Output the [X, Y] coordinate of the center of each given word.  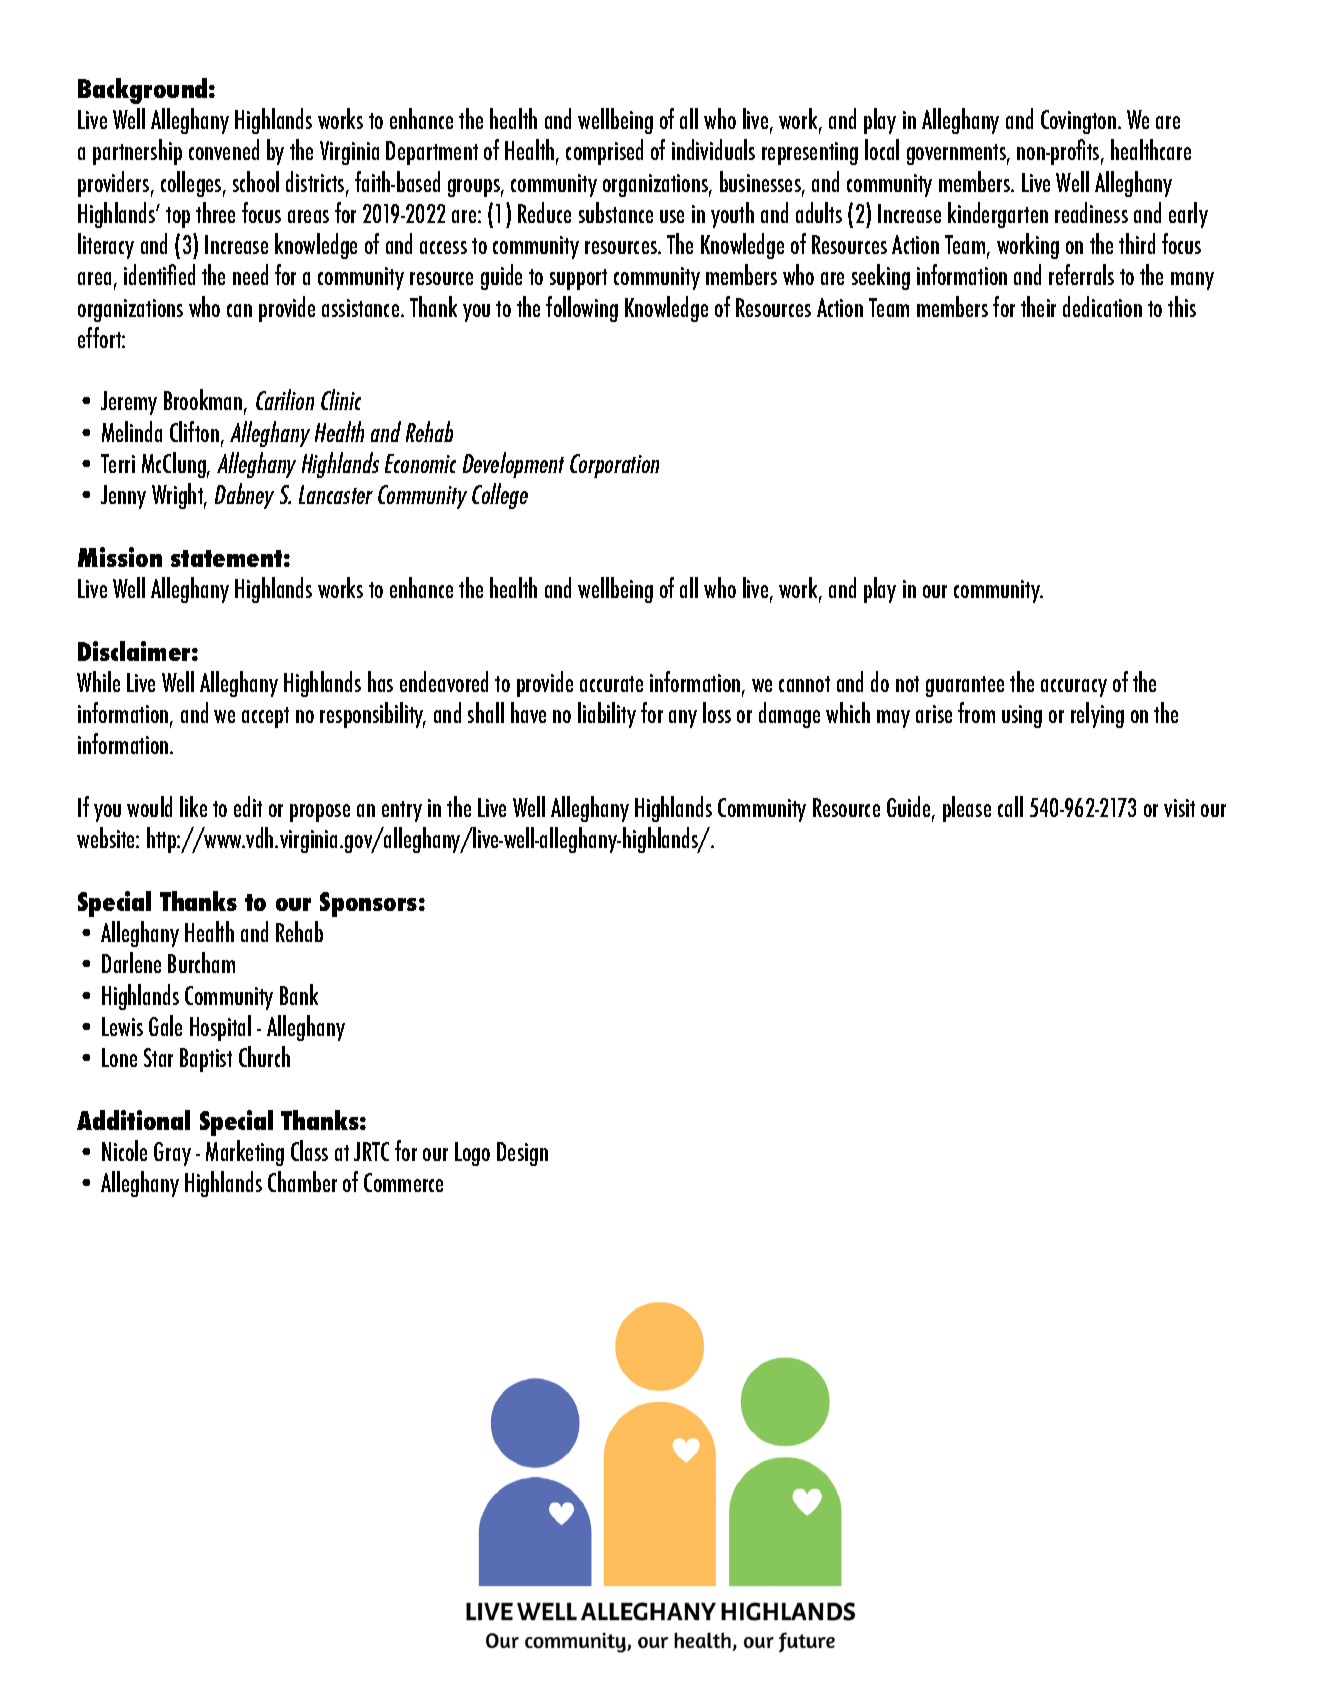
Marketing [245, 1153]
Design [522, 1154]
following [582, 309]
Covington [1078, 122]
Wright [179, 496]
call [1010, 806]
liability [607, 715]
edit [248, 806]
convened [224, 149]
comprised [604, 152]
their [1038, 306]
